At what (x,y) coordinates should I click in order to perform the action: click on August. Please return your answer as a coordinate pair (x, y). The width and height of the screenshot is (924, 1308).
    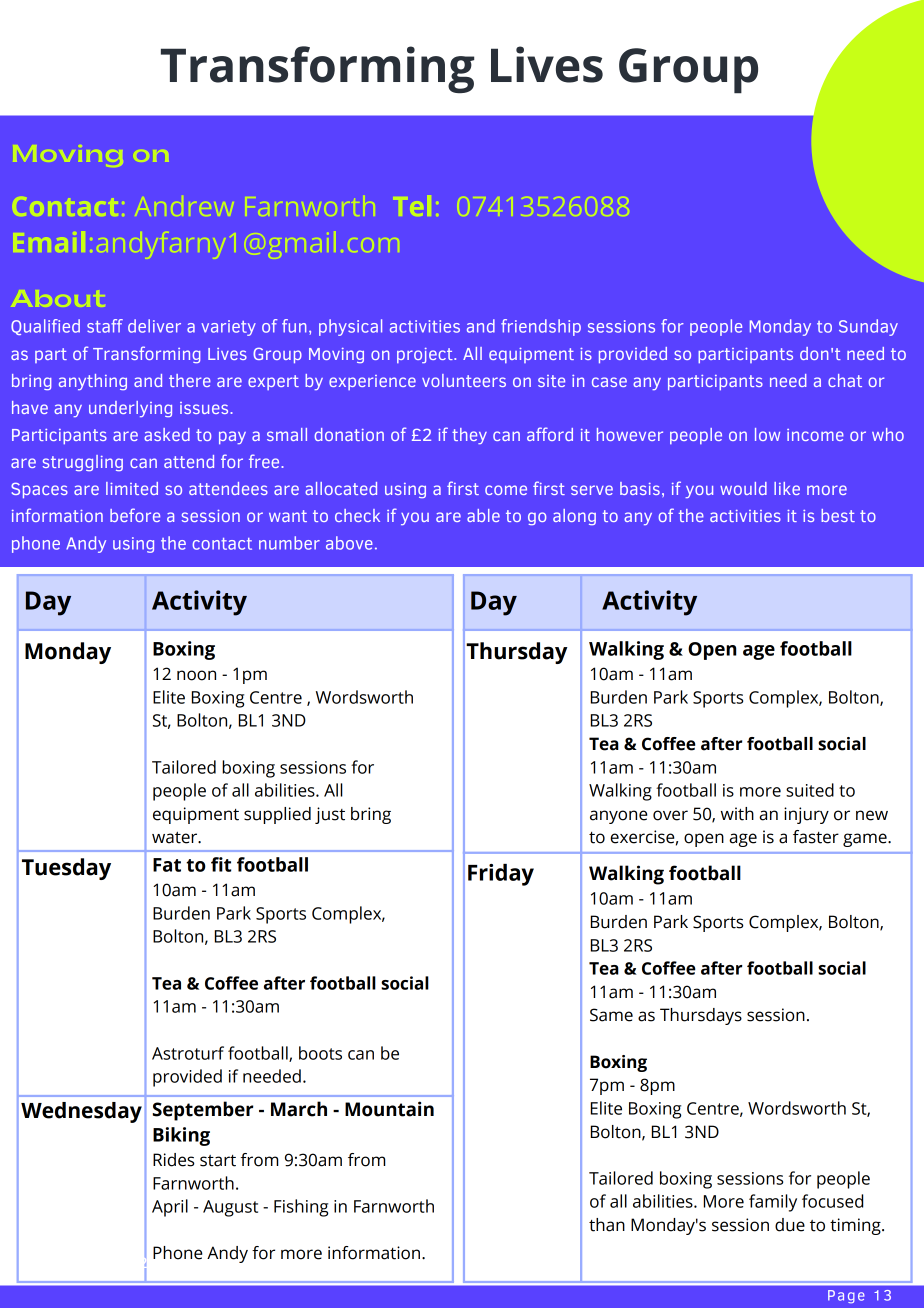
    Looking at the image, I should click on (230, 1208).
